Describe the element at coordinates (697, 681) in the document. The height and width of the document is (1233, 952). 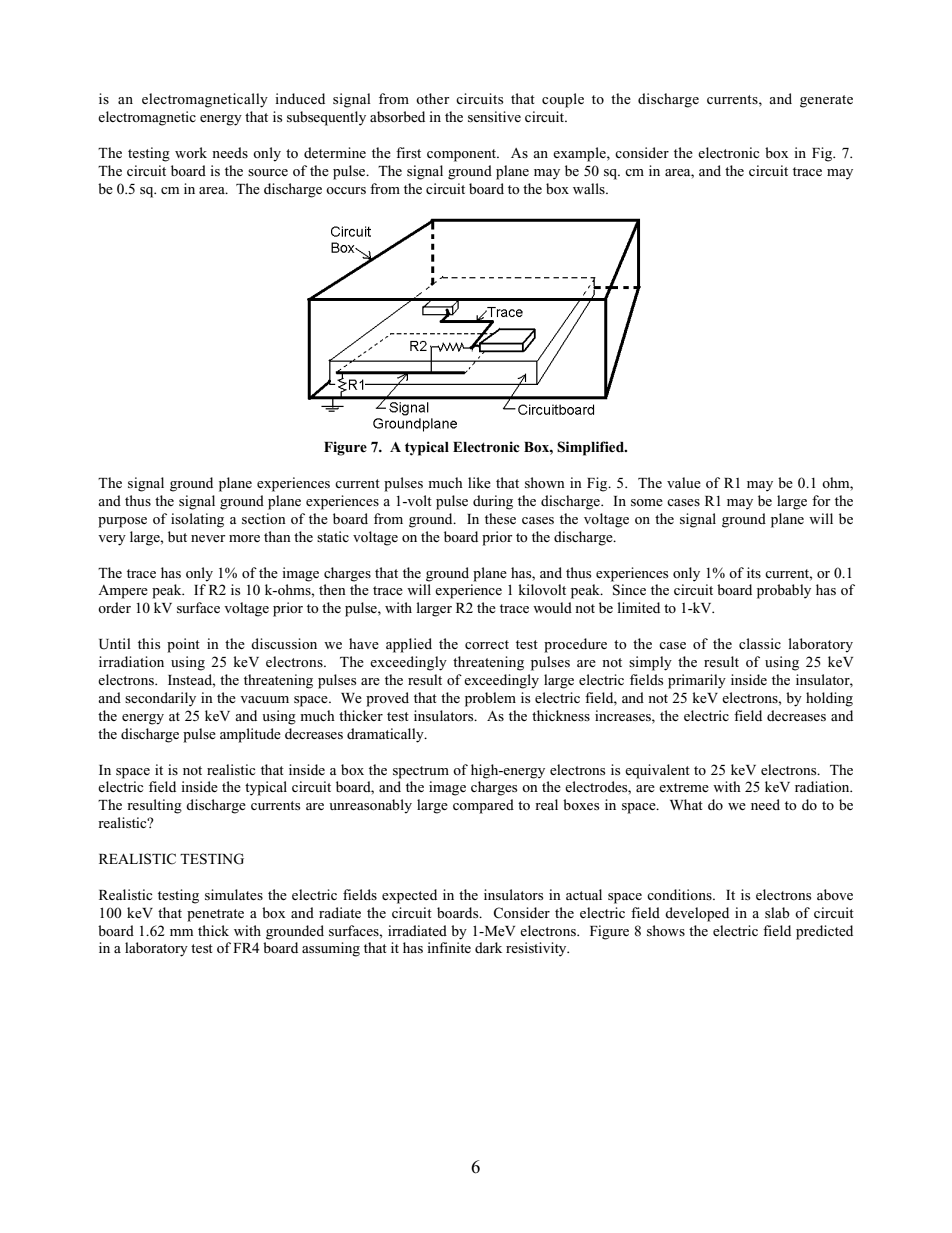
I see `primarily` at that location.
